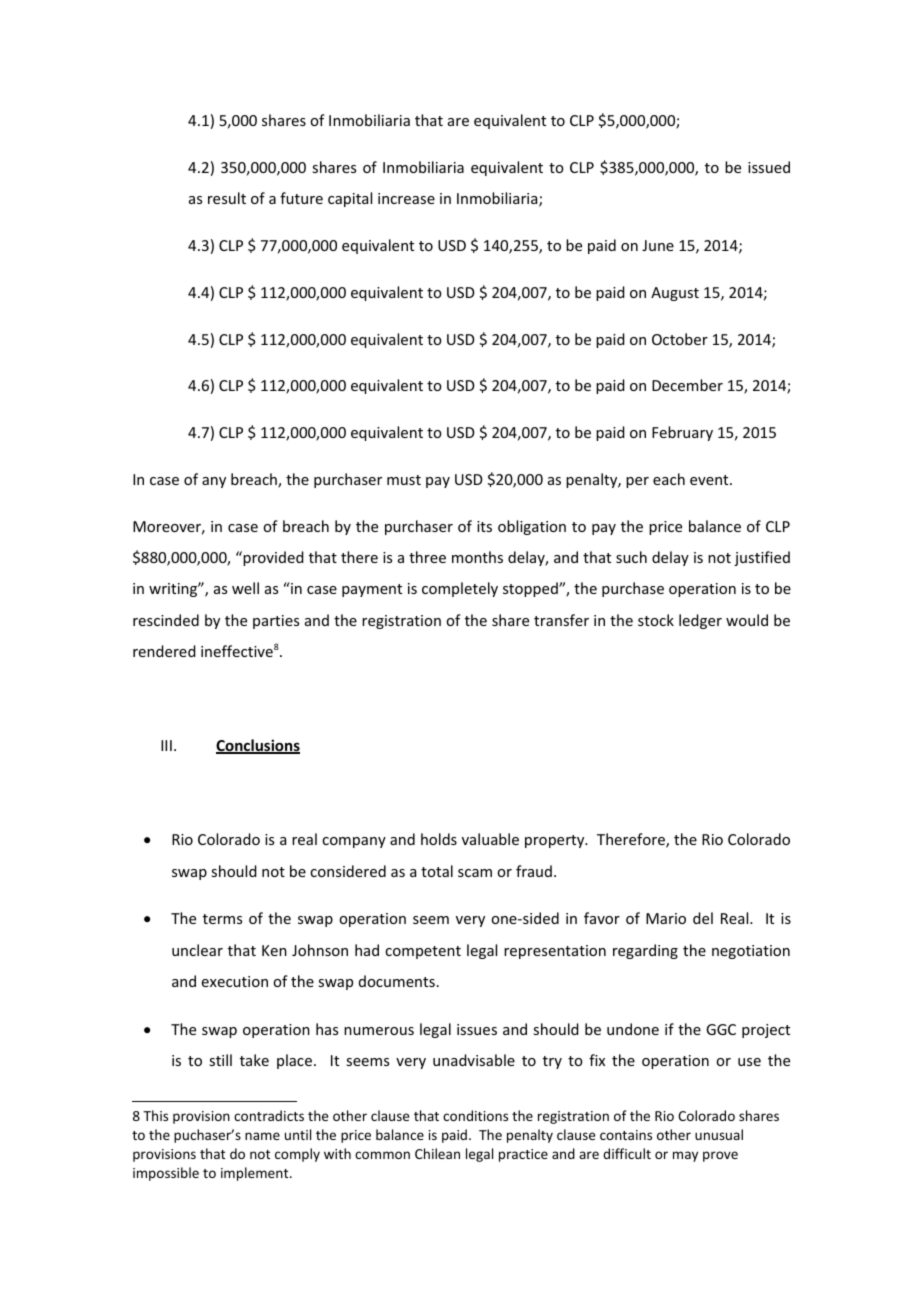 This page has height=1308, width=924. I want to click on Mario, so click(666, 918).
